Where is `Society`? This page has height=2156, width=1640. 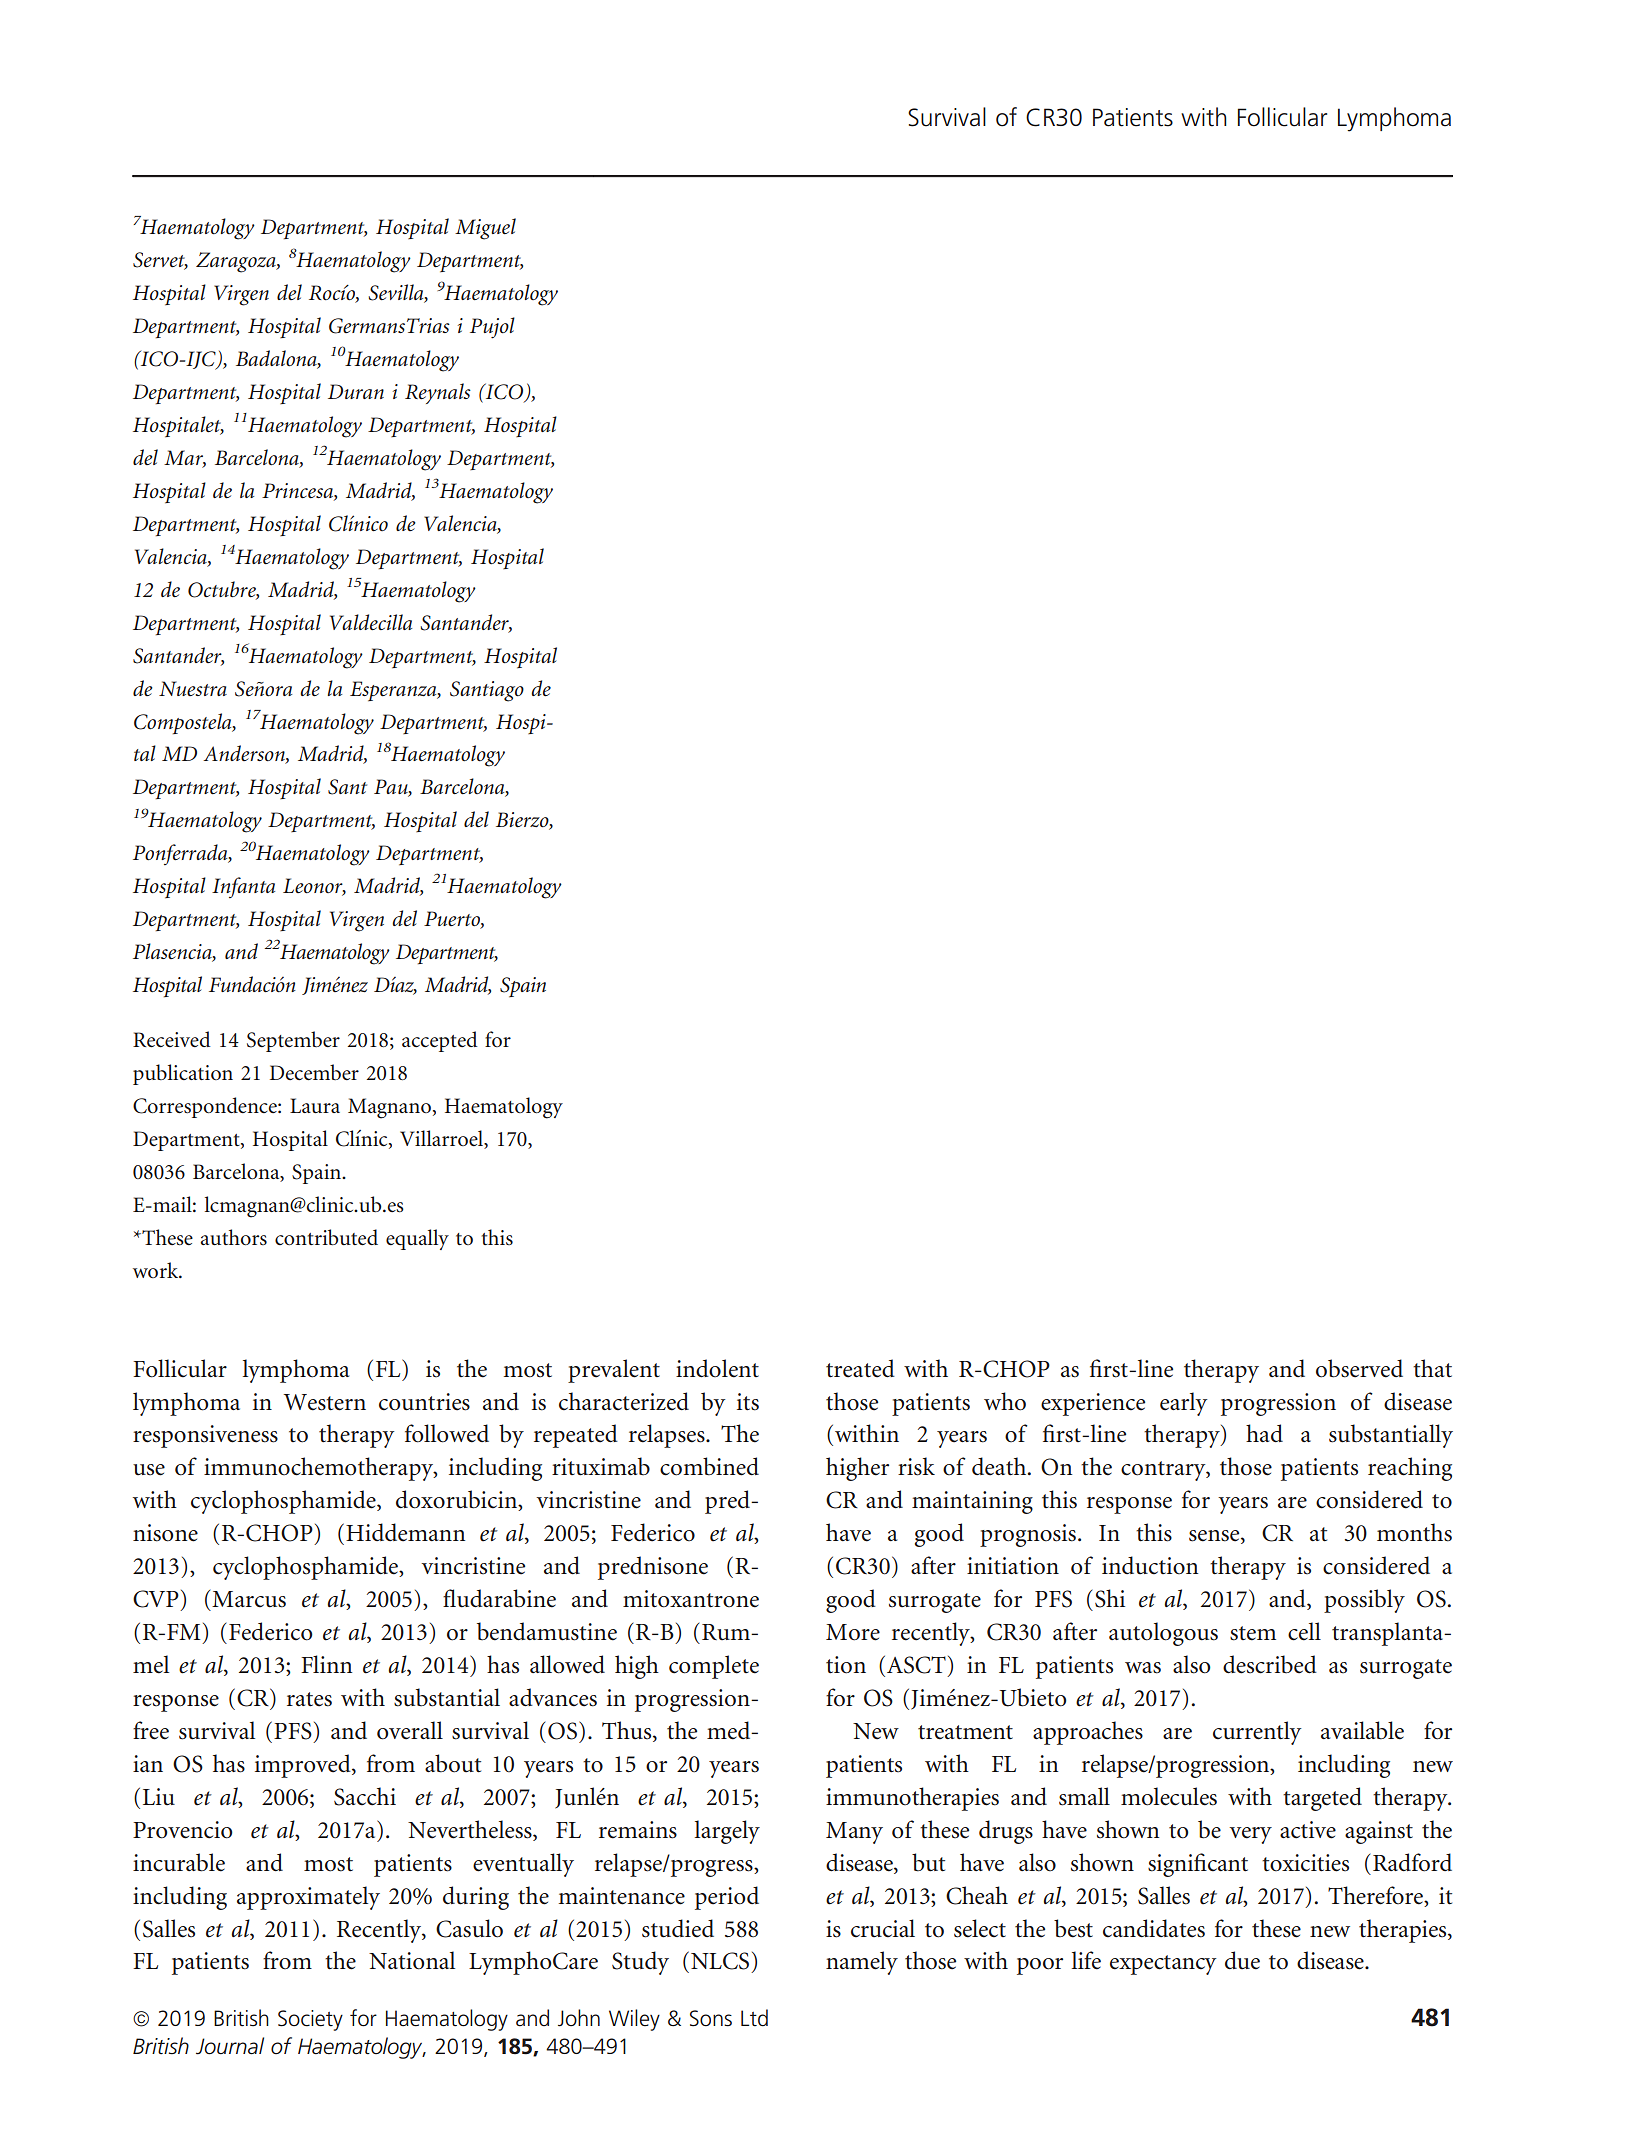
Society is located at coordinates (310, 2020).
